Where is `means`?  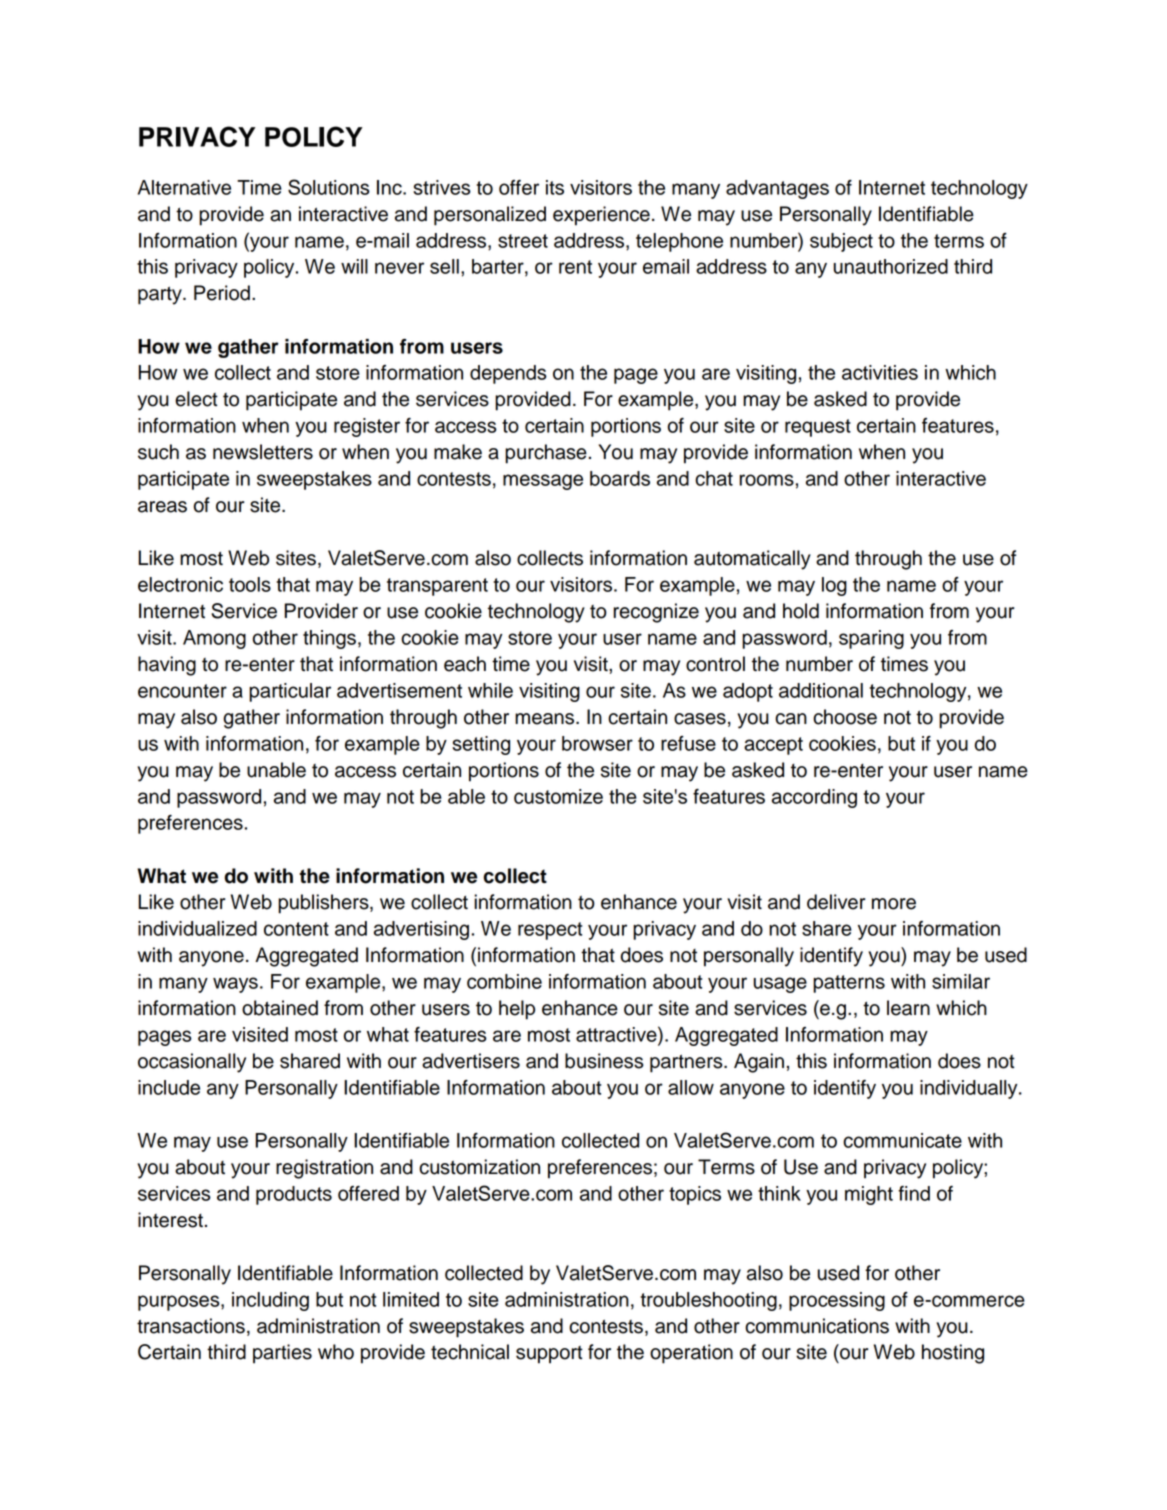 means is located at coordinates (546, 719).
